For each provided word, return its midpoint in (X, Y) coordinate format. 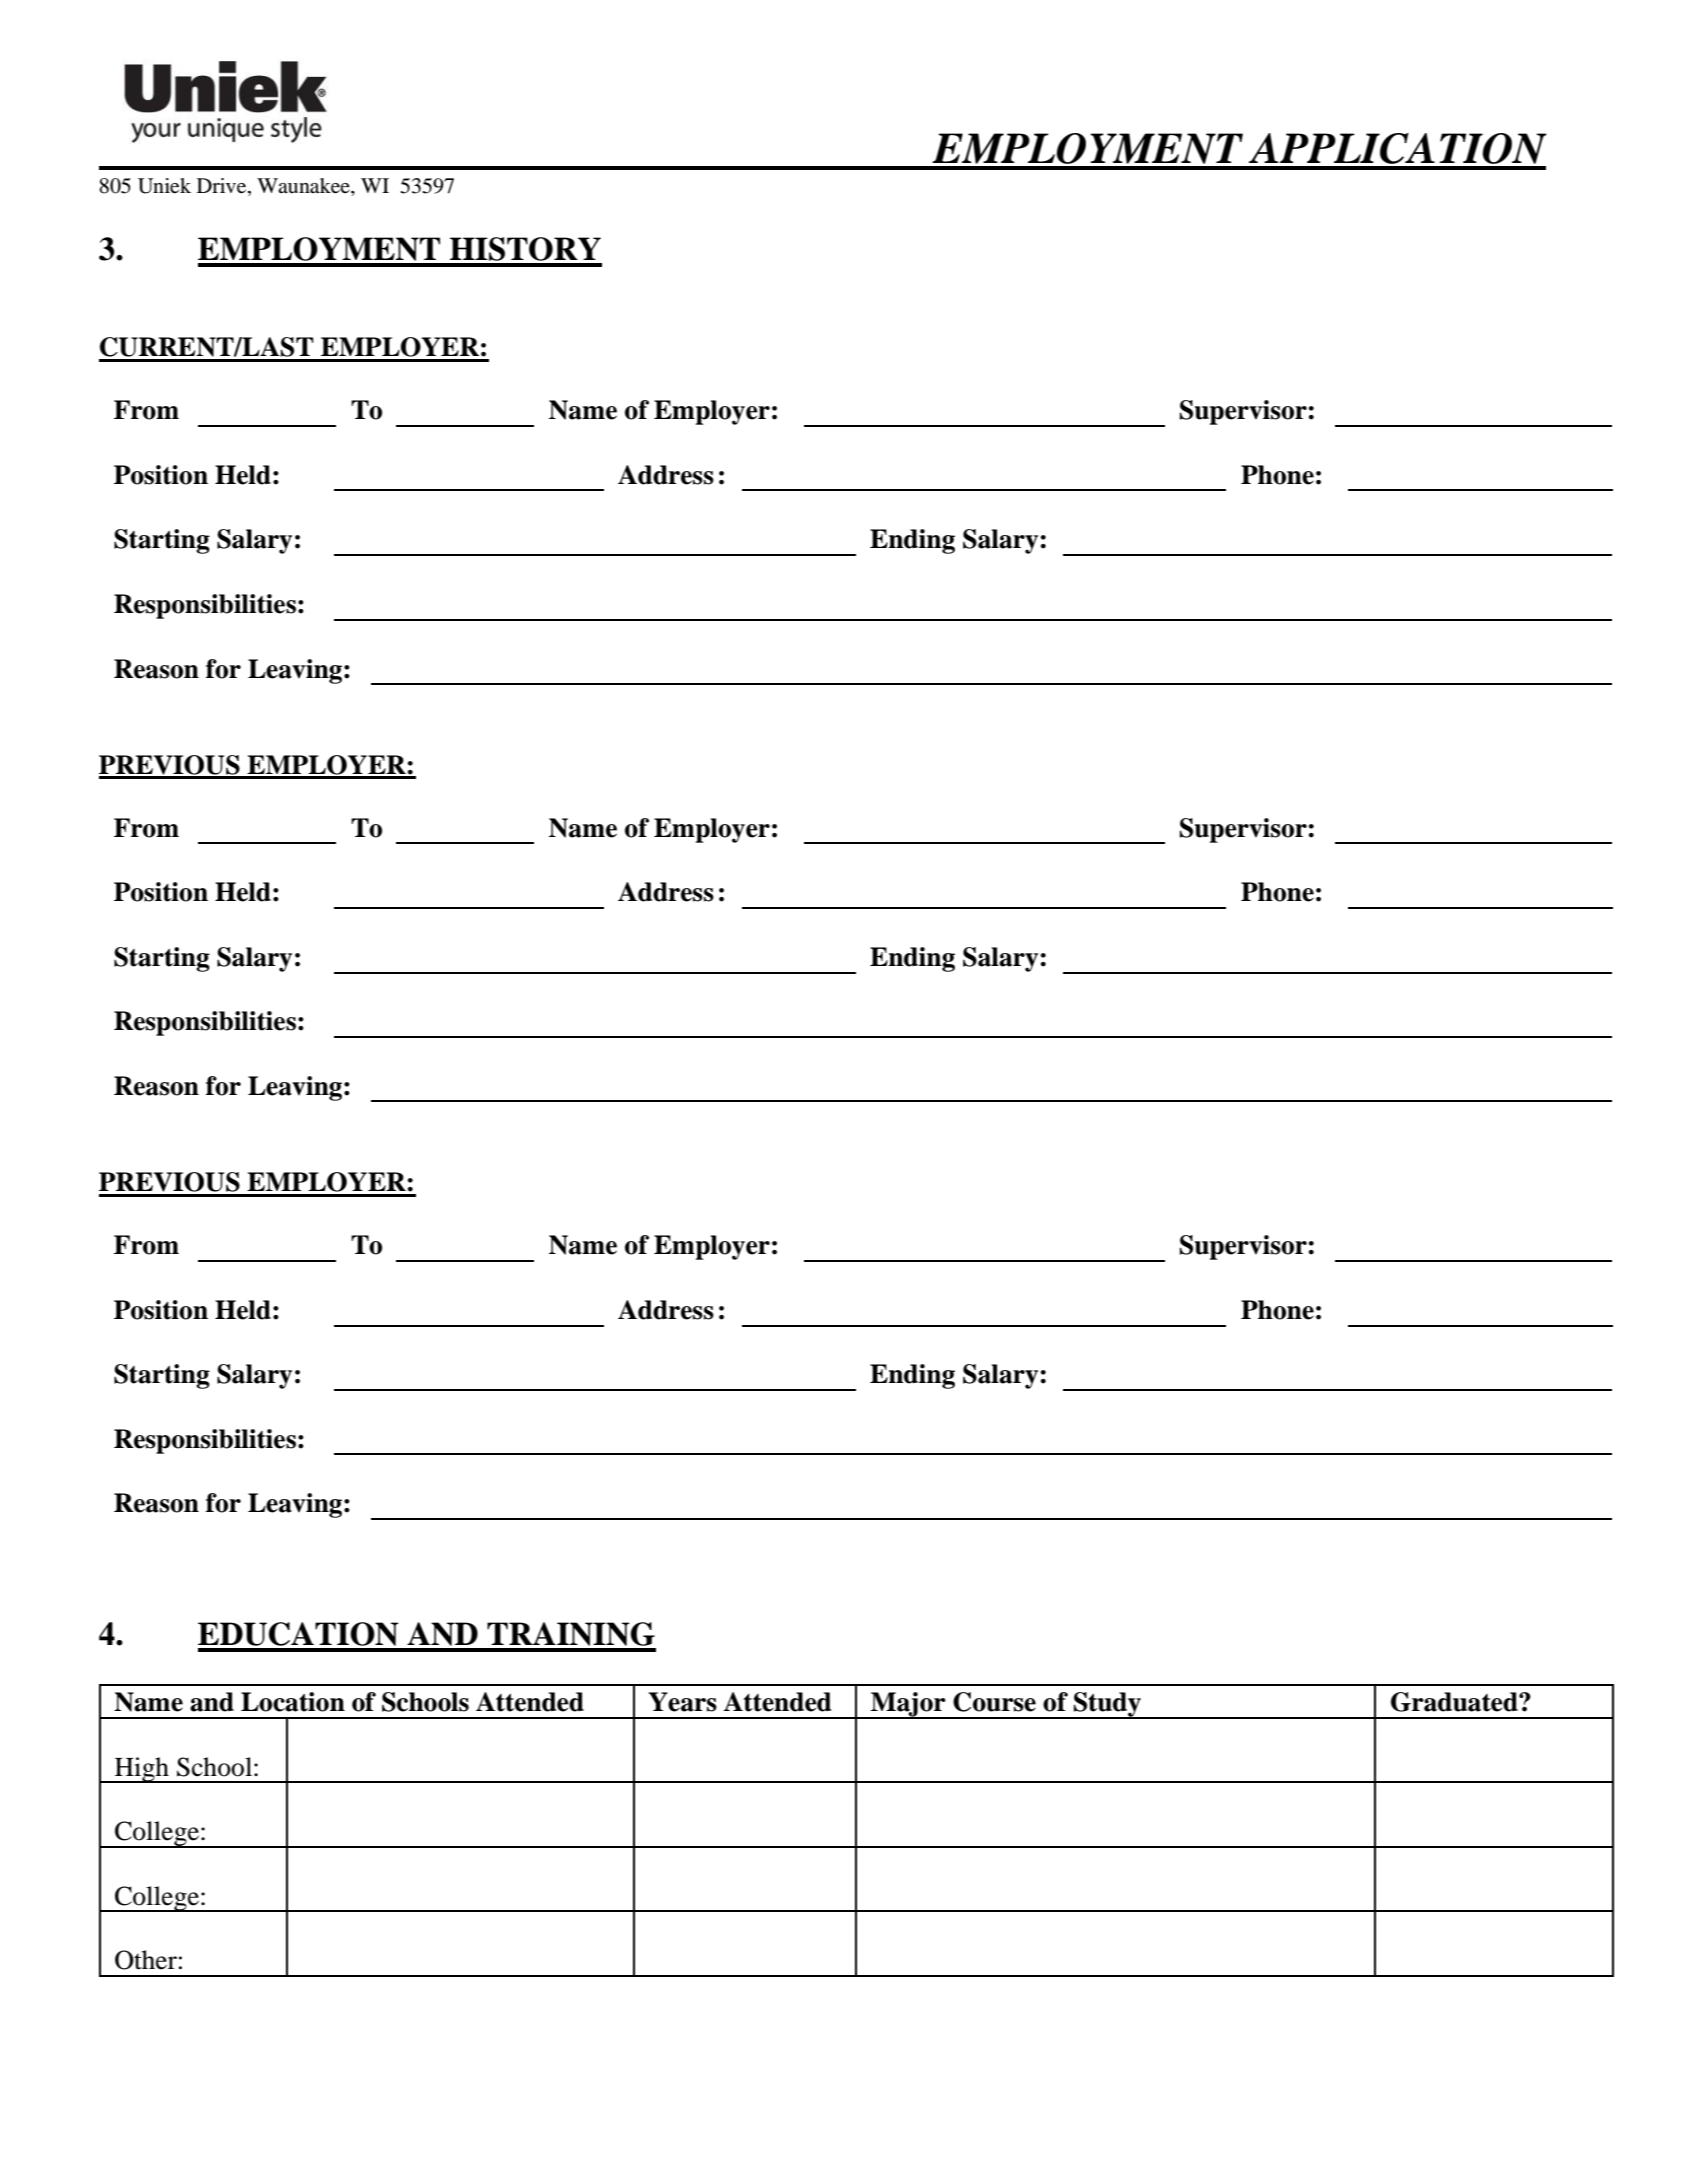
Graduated (1455, 1702)
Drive (223, 187)
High (141, 1770)
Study (1107, 1705)
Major (908, 1705)
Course (994, 1702)
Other (146, 1960)
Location (293, 1702)
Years (683, 1702)
